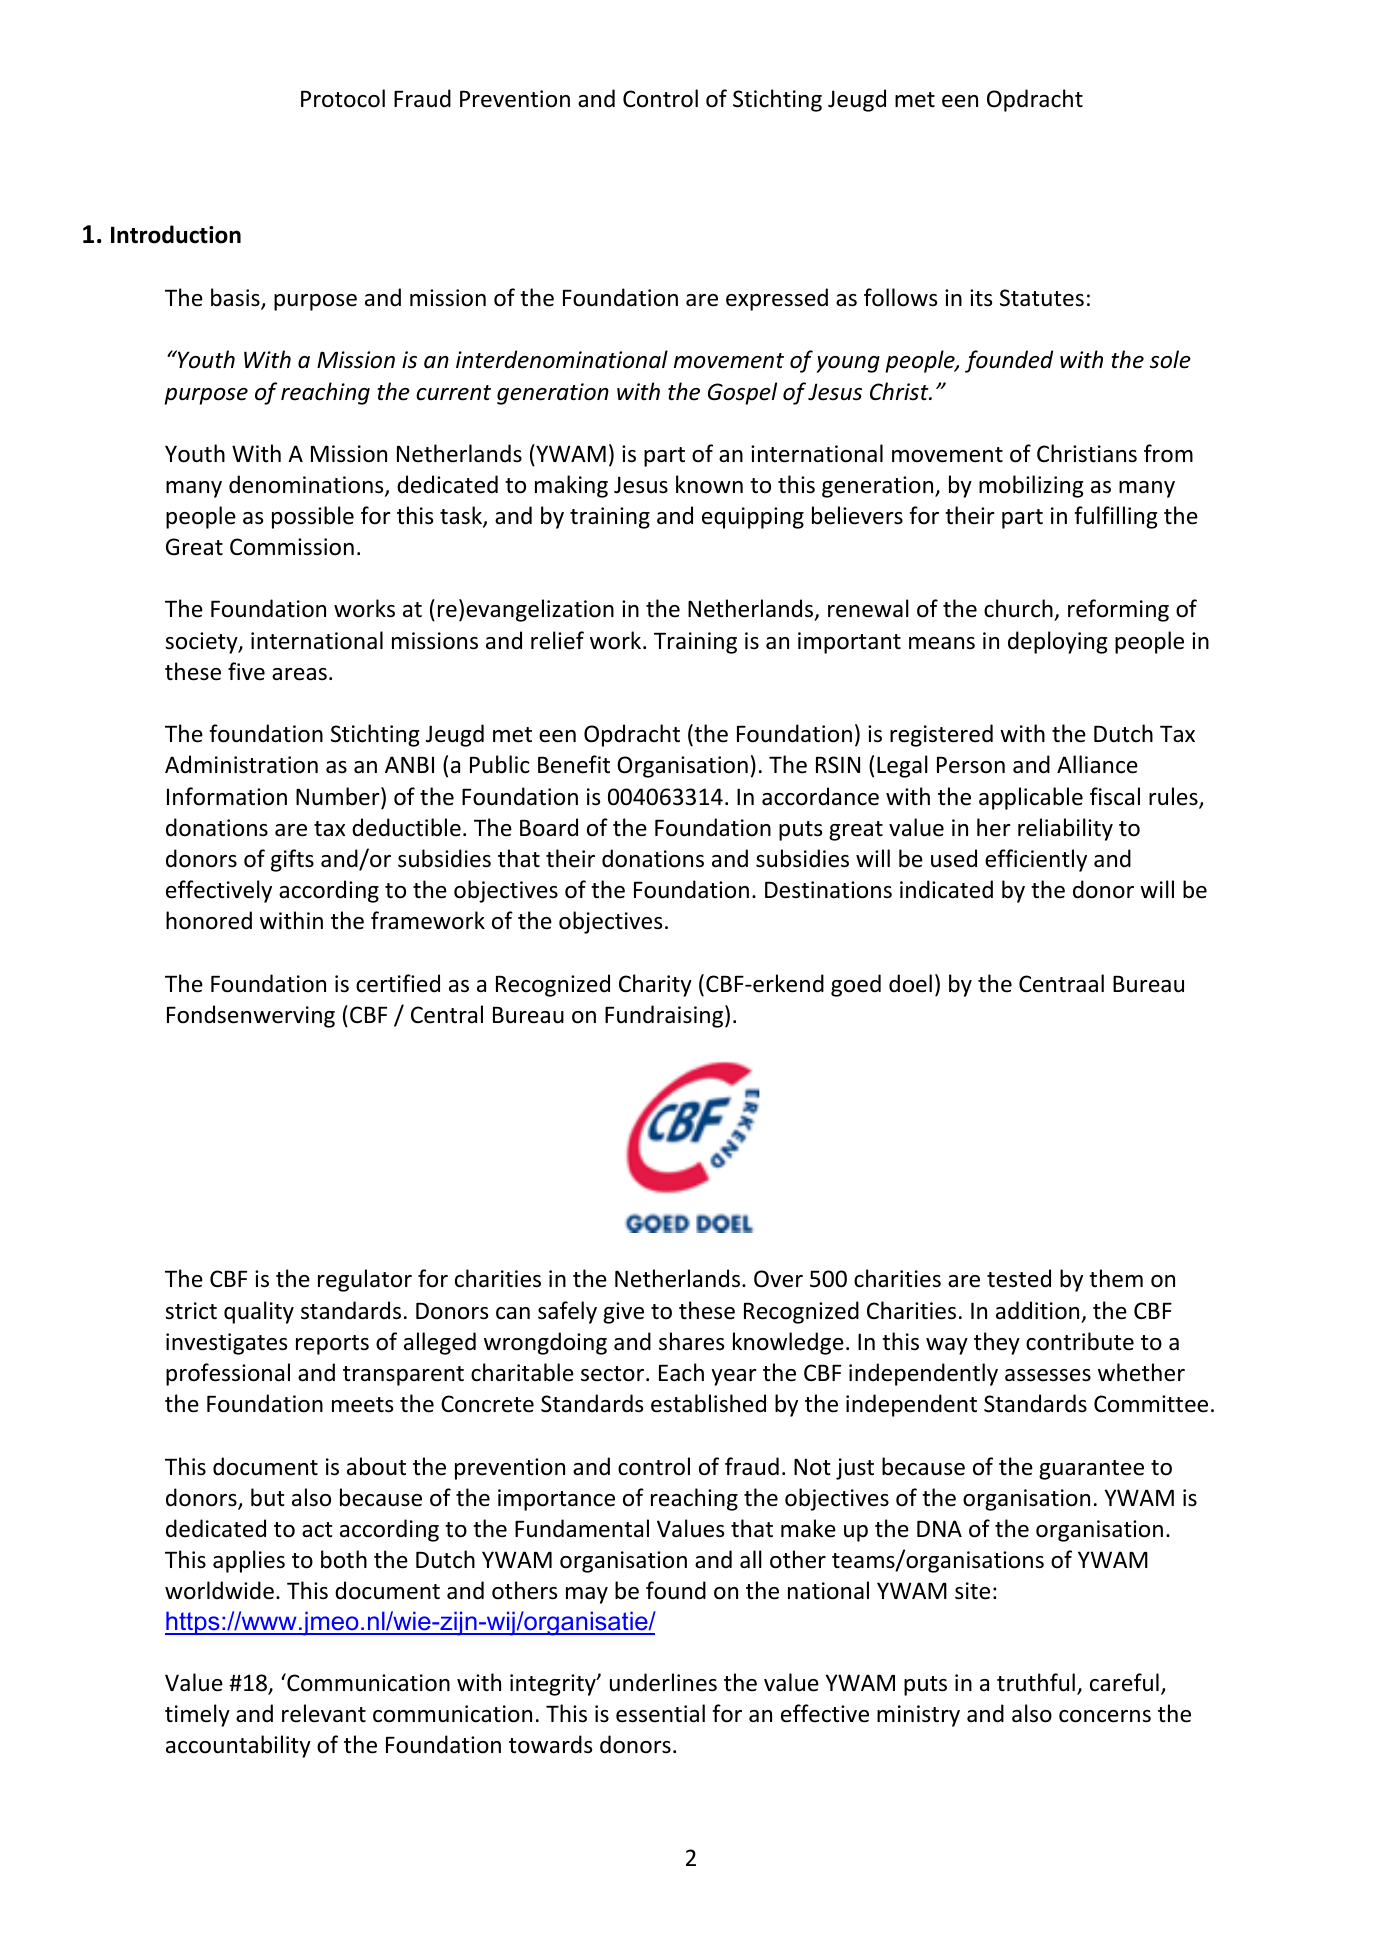 The height and width of the screenshot is (1954, 1381). What do you see at coordinates (1036, 1682) in the screenshot?
I see `truthful` at bounding box center [1036, 1682].
